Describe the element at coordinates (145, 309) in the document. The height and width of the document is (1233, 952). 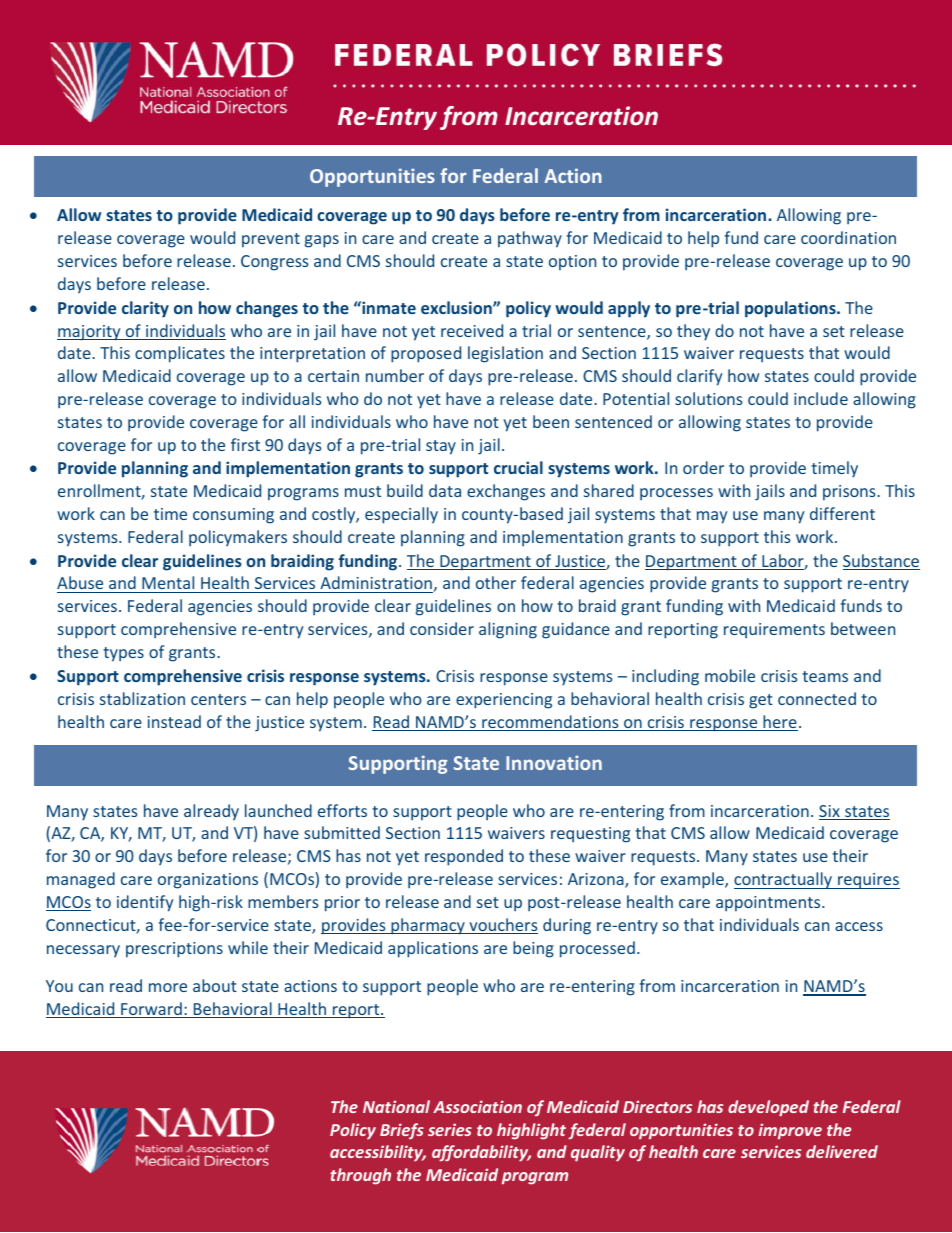
I see `clarity` at that location.
